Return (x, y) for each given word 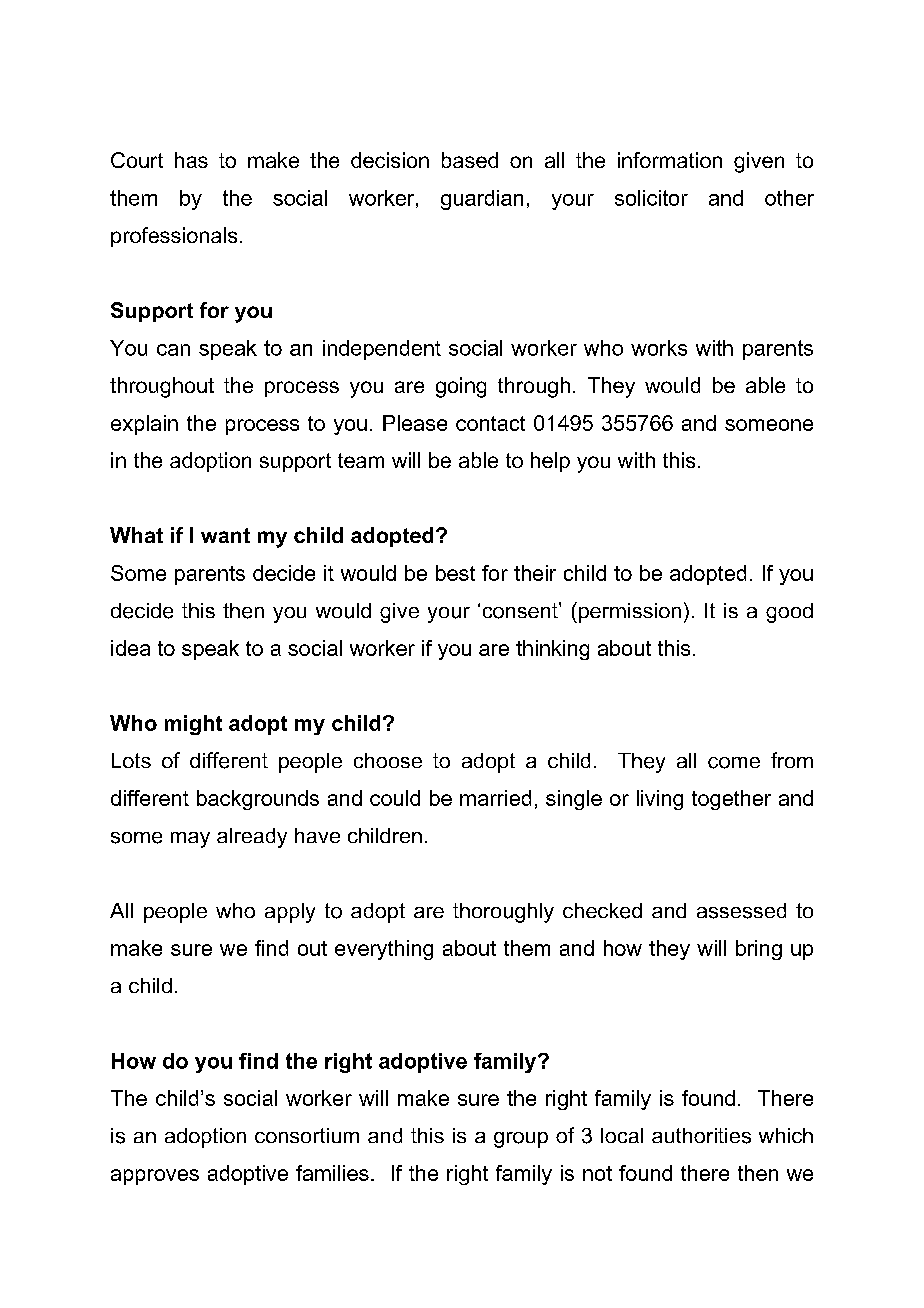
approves (155, 1177)
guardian (482, 200)
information (670, 160)
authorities (701, 1136)
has (191, 160)
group (521, 1140)
